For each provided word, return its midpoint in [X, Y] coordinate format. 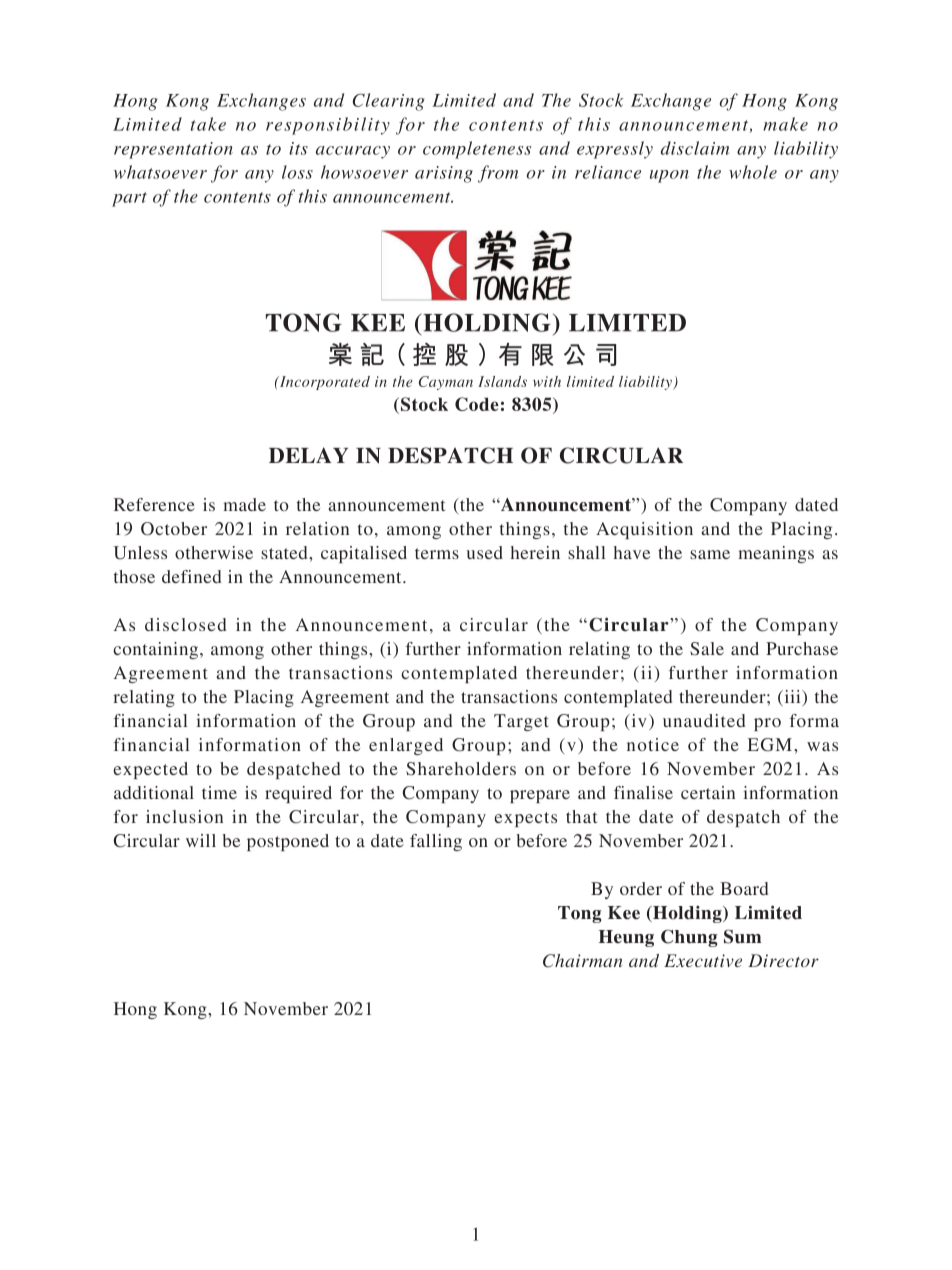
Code [477, 404]
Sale [707, 649]
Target [521, 722]
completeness [477, 150]
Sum [742, 936]
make [785, 124]
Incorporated [324, 383]
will [201, 840]
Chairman [583, 961]
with [547, 381]
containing [157, 650]
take [208, 124]
